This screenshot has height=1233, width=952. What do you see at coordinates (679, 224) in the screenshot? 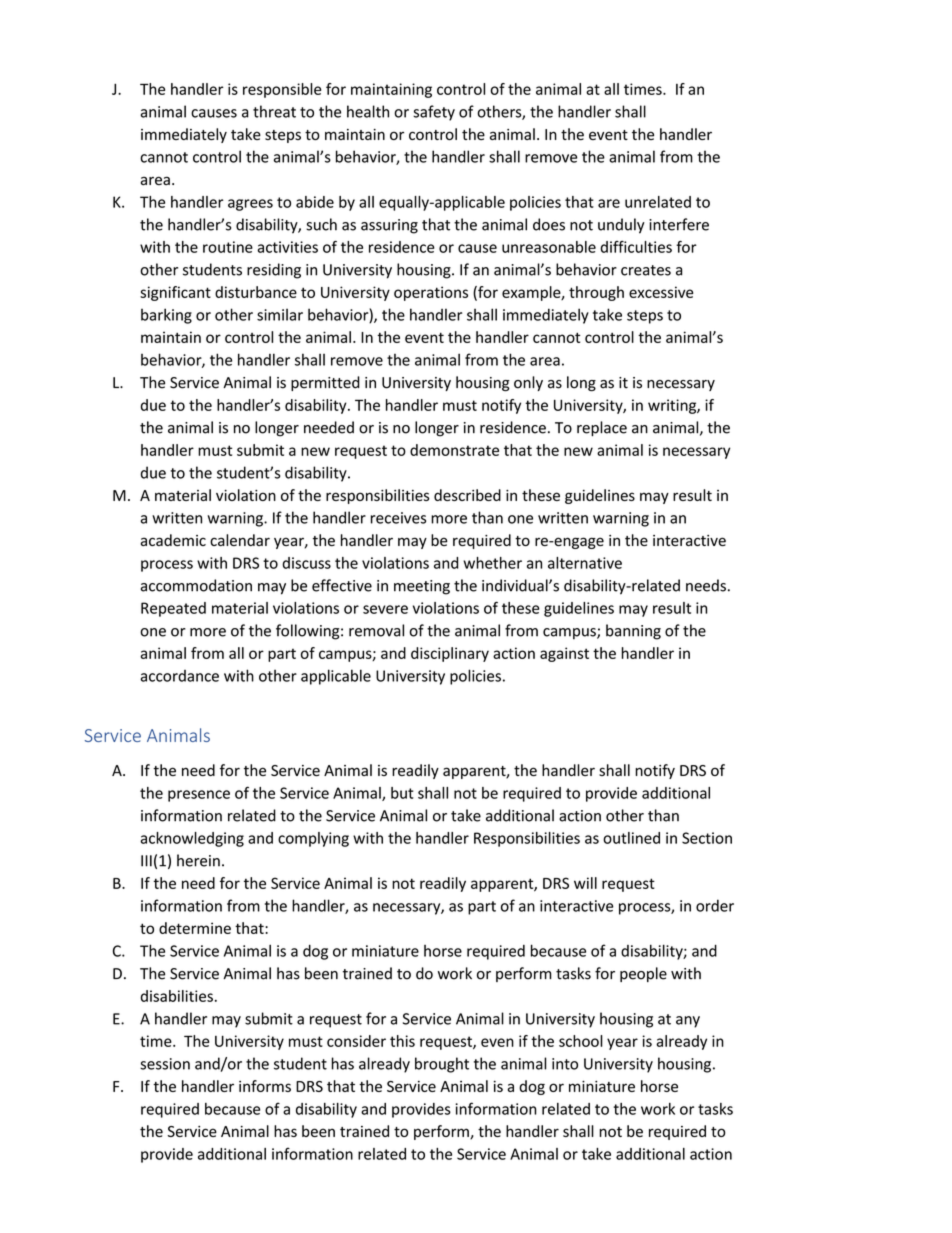
I see `interfere` at bounding box center [679, 224].
